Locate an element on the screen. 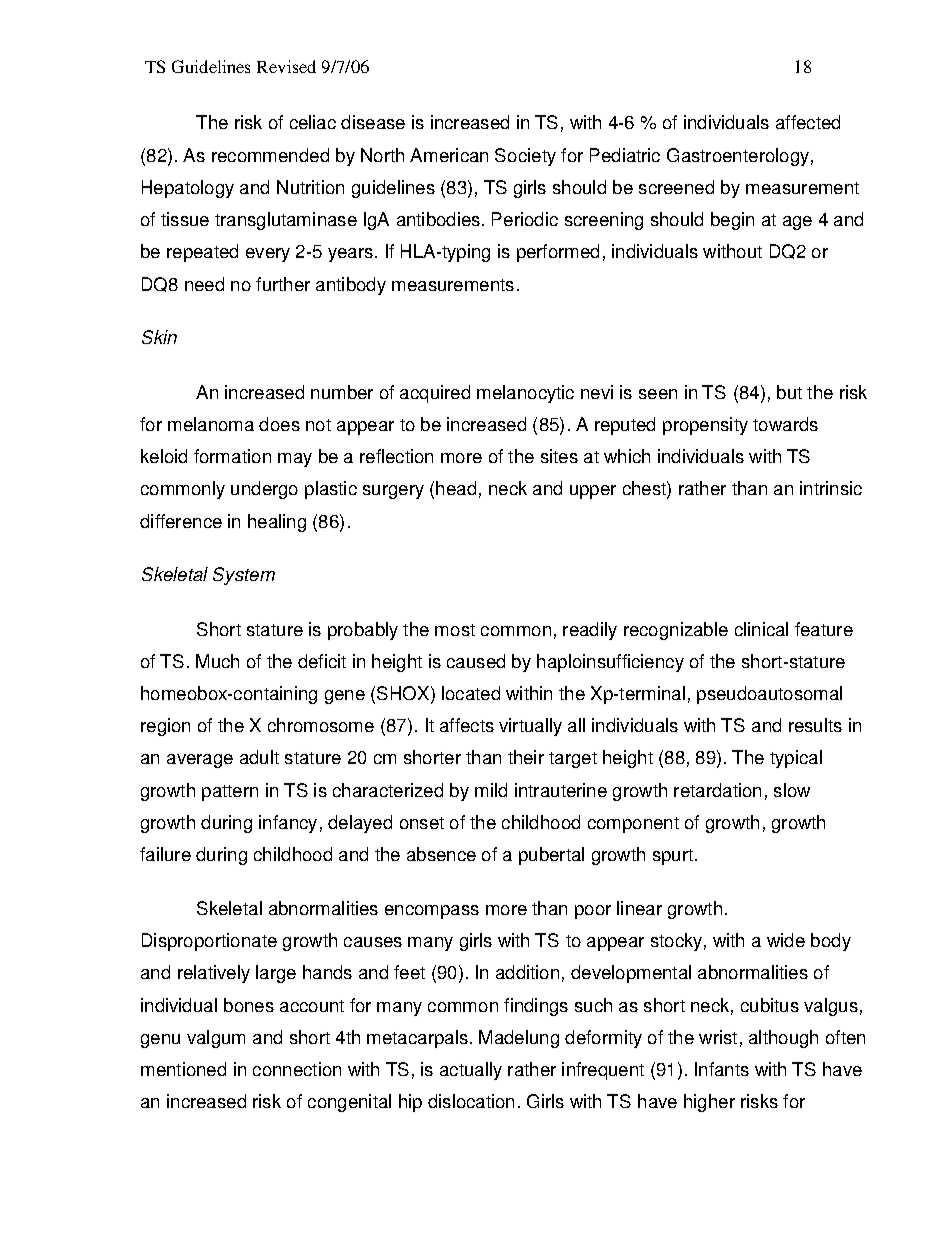 The image size is (952, 1233). actually is located at coordinates (471, 1071).
